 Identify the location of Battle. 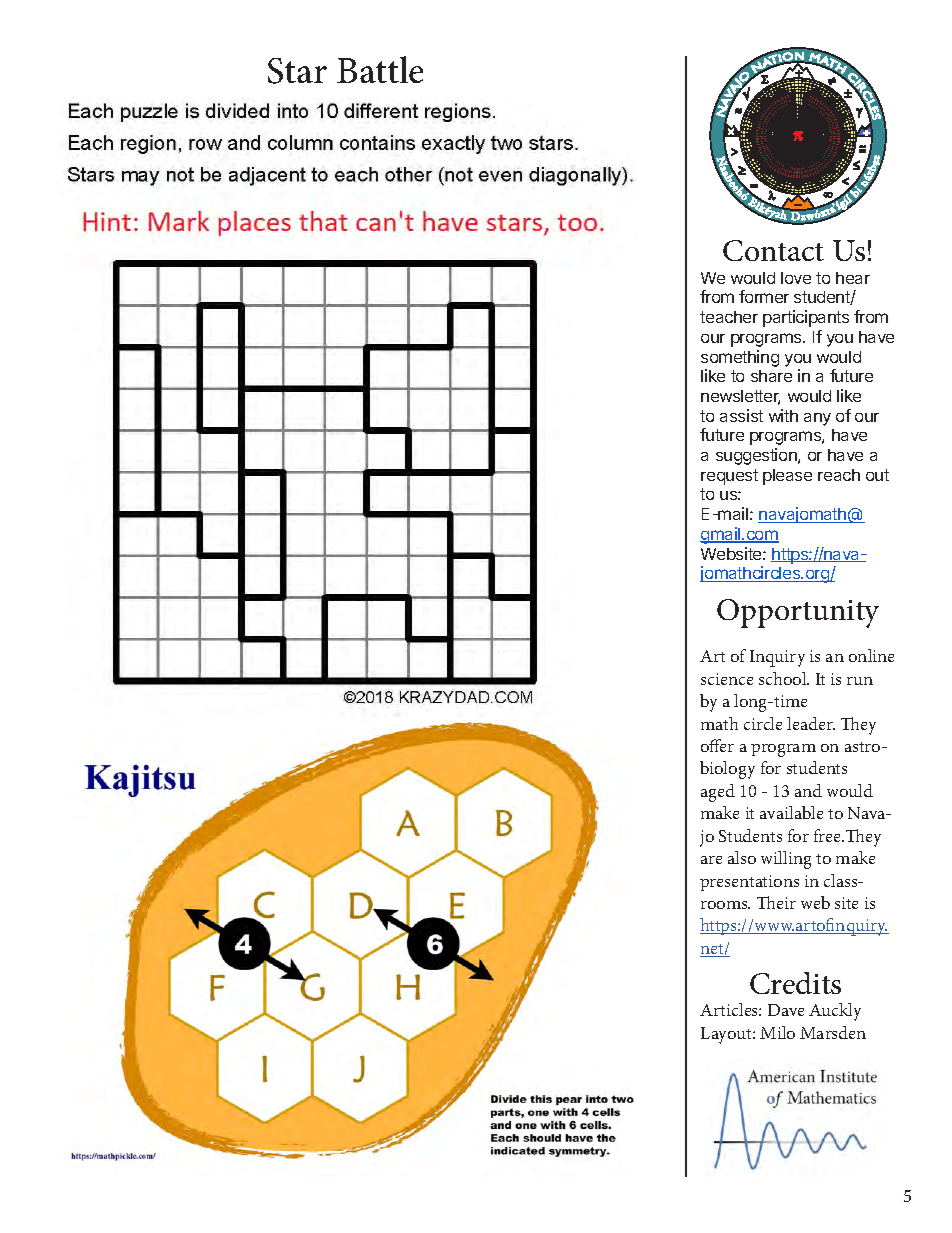
(380, 69).
